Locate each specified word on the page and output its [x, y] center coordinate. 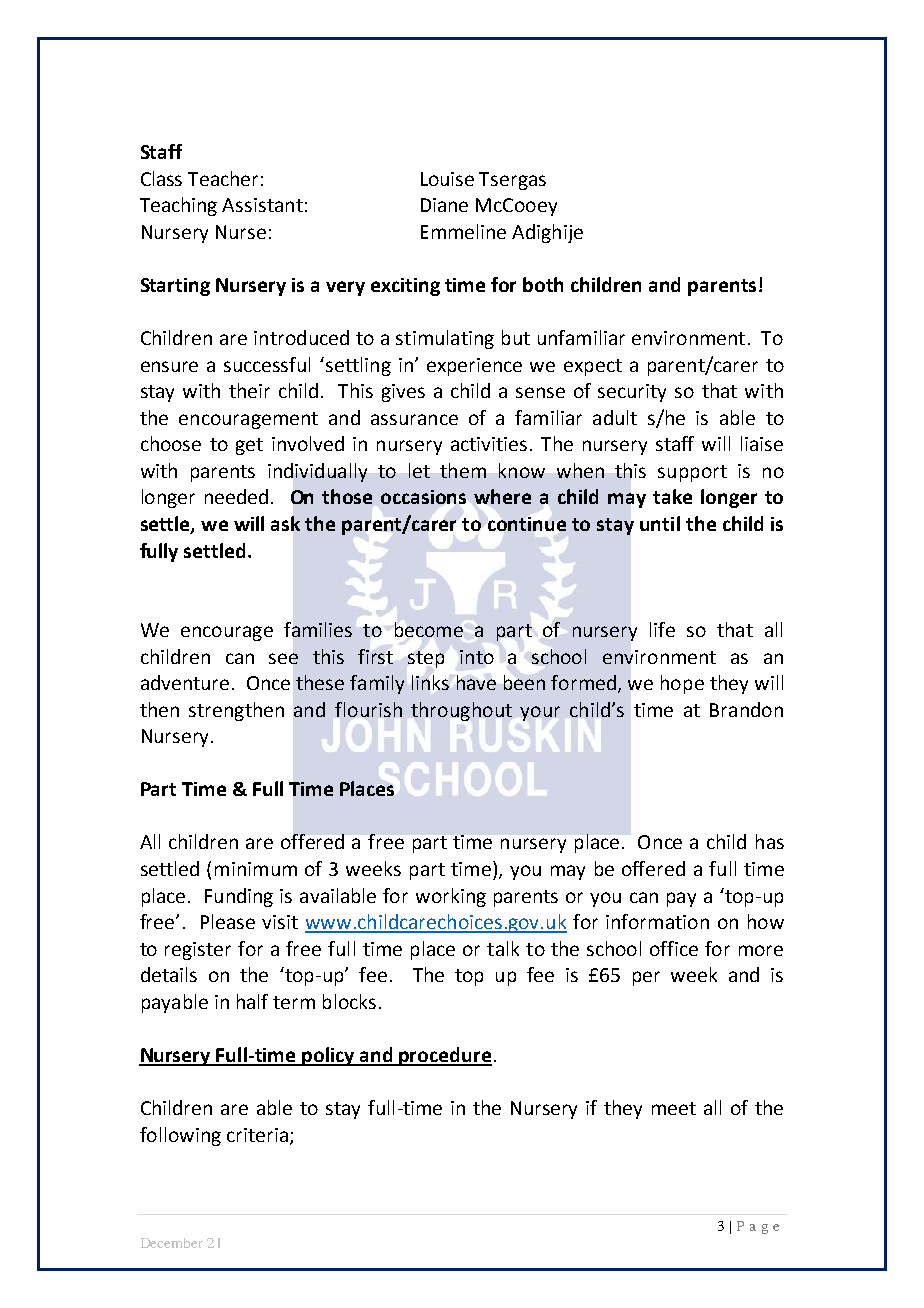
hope [682, 684]
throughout [461, 711]
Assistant [262, 205]
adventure [185, 682]
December [172, 1243]
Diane [444, 205]
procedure [445, 1056]
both [543, 284]
